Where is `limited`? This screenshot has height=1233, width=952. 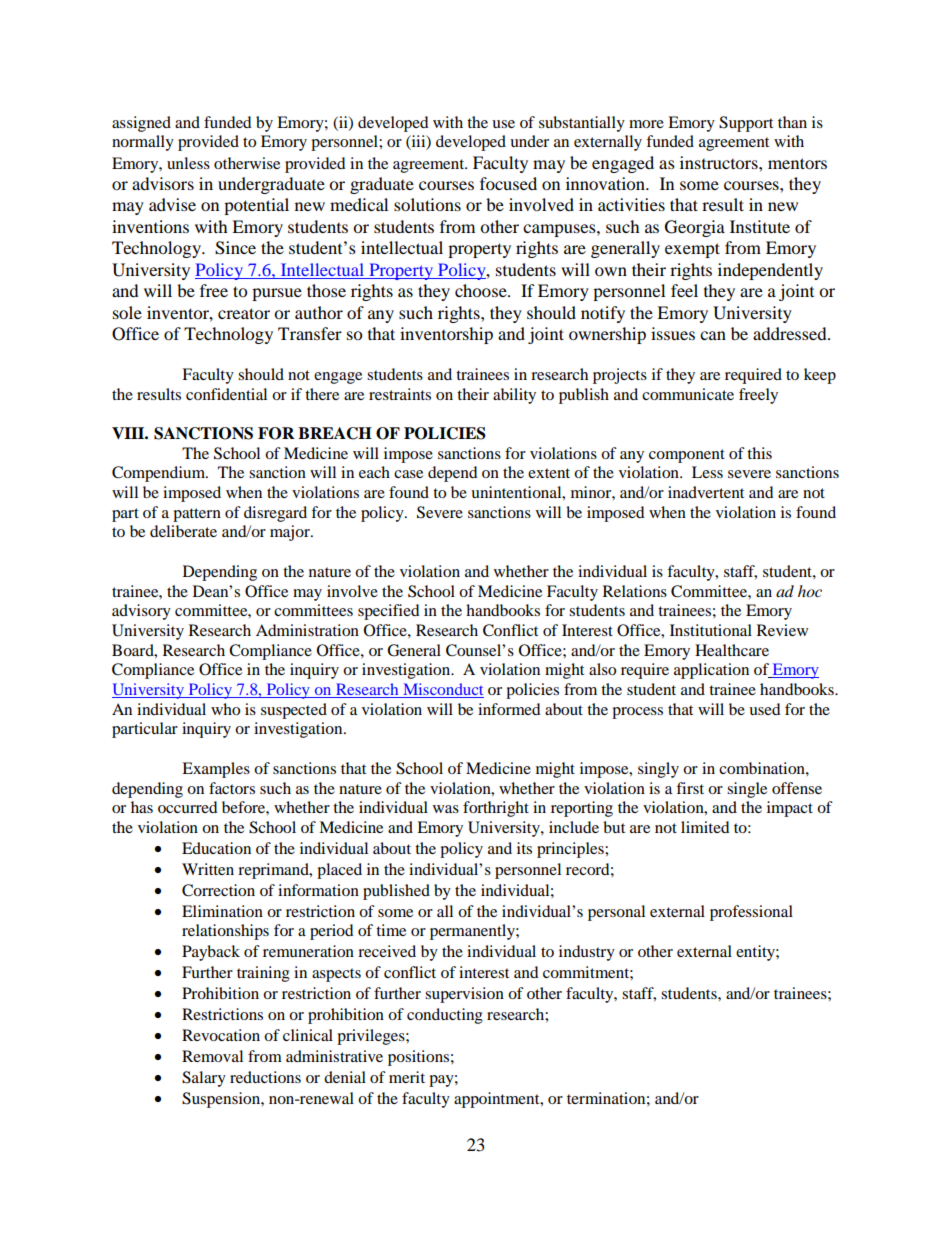 limited is located at coordinates (705, 827).
